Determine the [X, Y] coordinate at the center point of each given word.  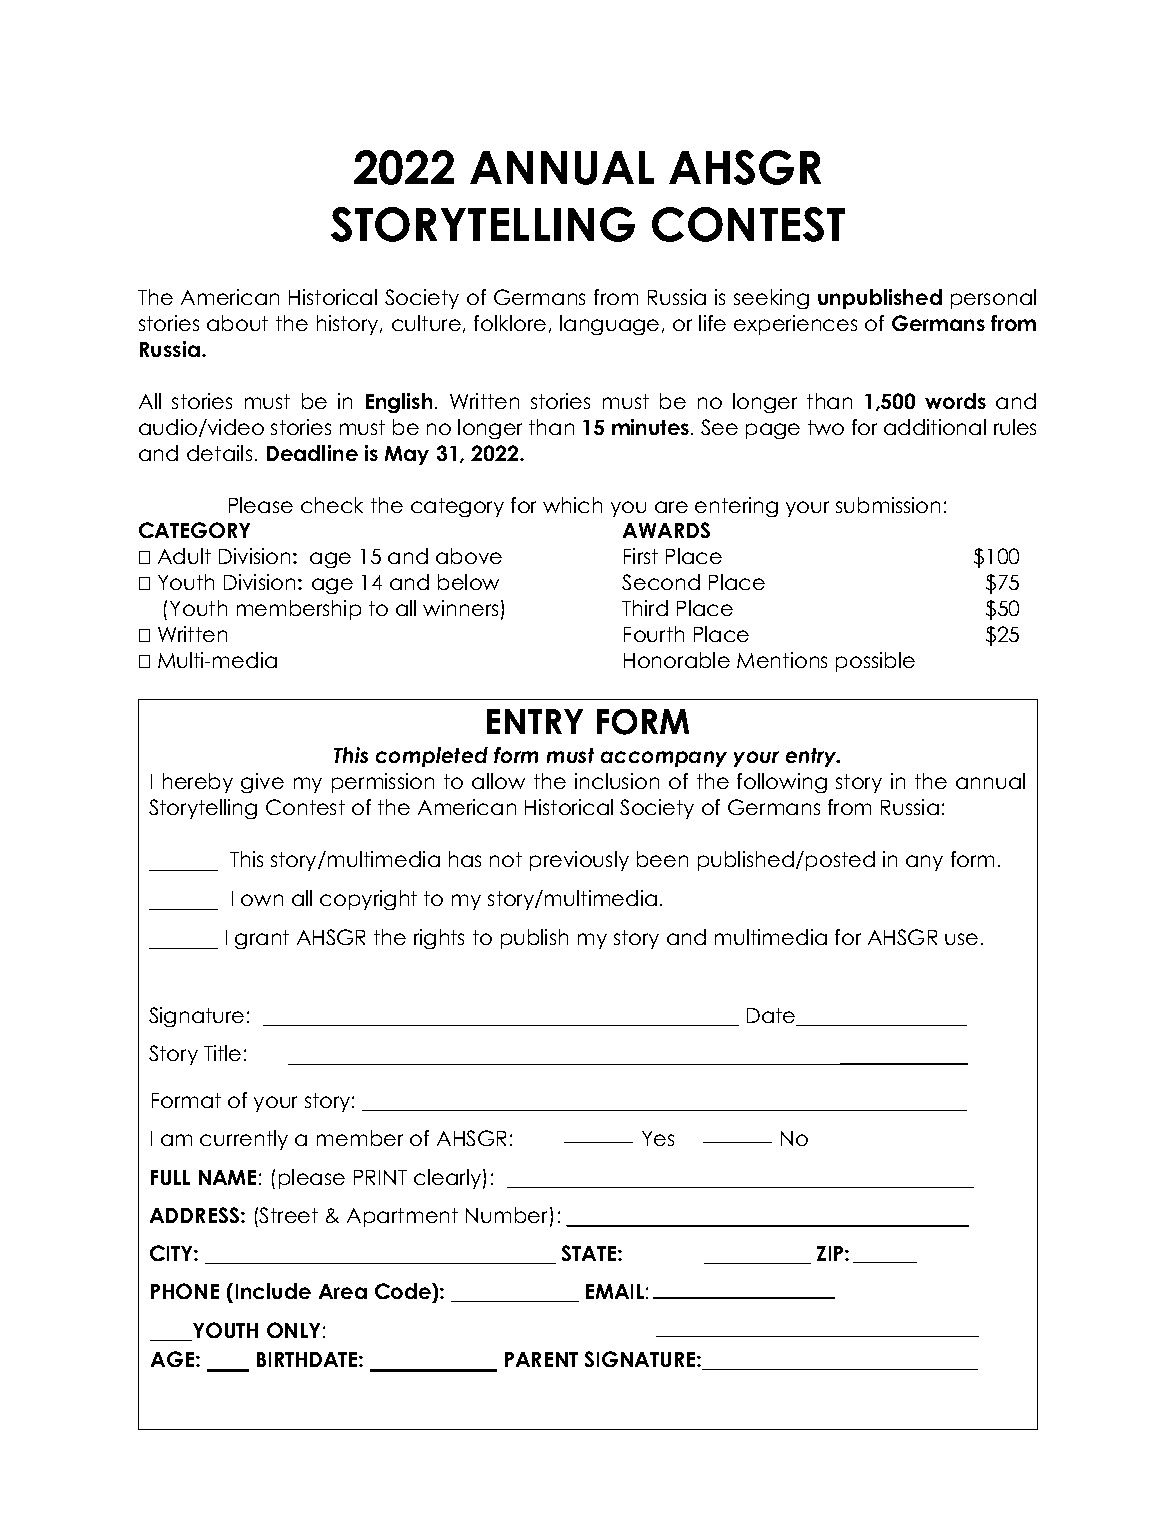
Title [222, 1053]
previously [579, 861]
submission [888, 505]
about [237, 323]
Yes [658, 1138]
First [641, 556]
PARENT [541, 1359]
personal [993, 299]
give [262, 783]
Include [273, 1291]
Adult [184, 556]
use [961, 939]
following [782, 783]
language [609, 325]
